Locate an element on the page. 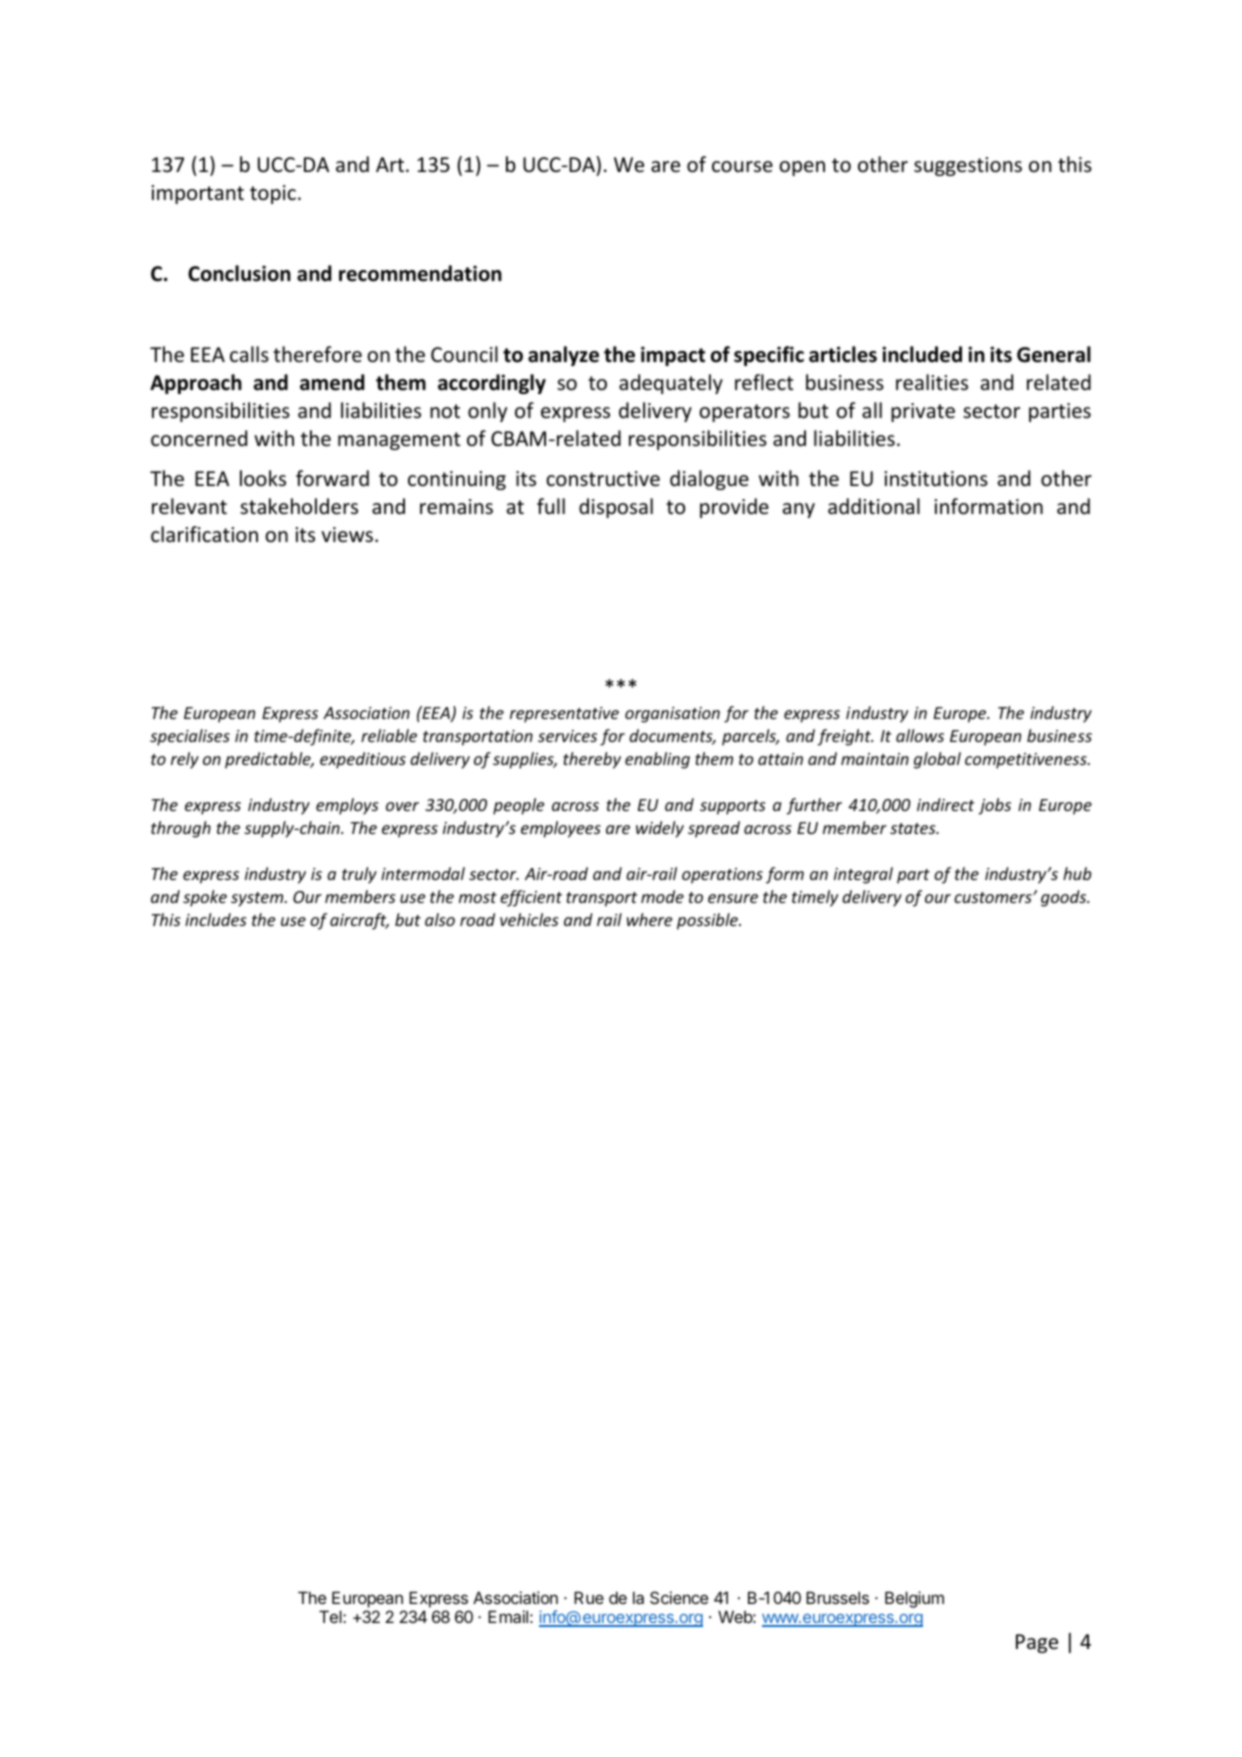 This page has height=1757, width=1242. suggestions is located at coordinates (968, 166).
